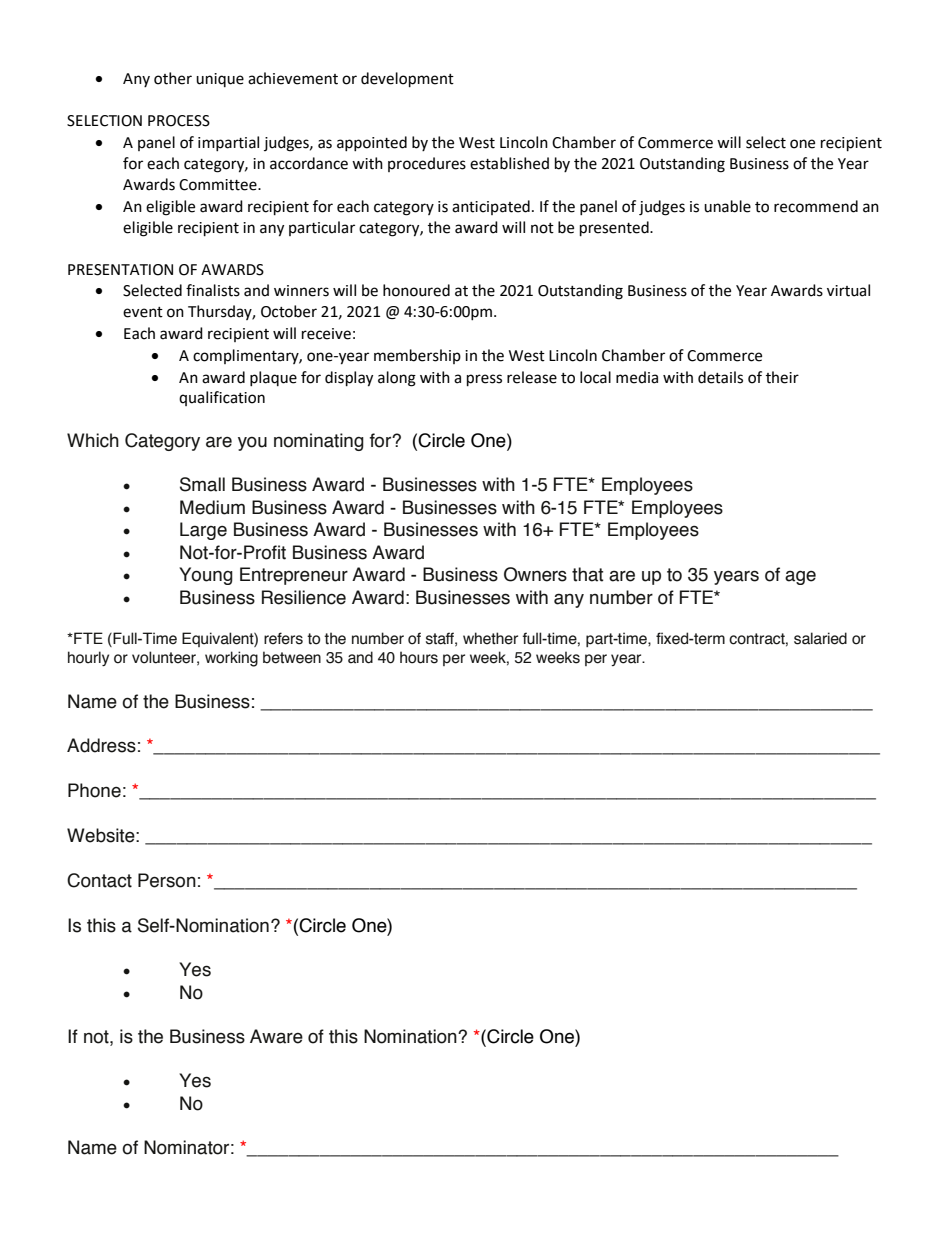 The width and height of the page is (952, 1233). Describe the element at coordinates (727, 206) in the page. I see `unable` at that location.
